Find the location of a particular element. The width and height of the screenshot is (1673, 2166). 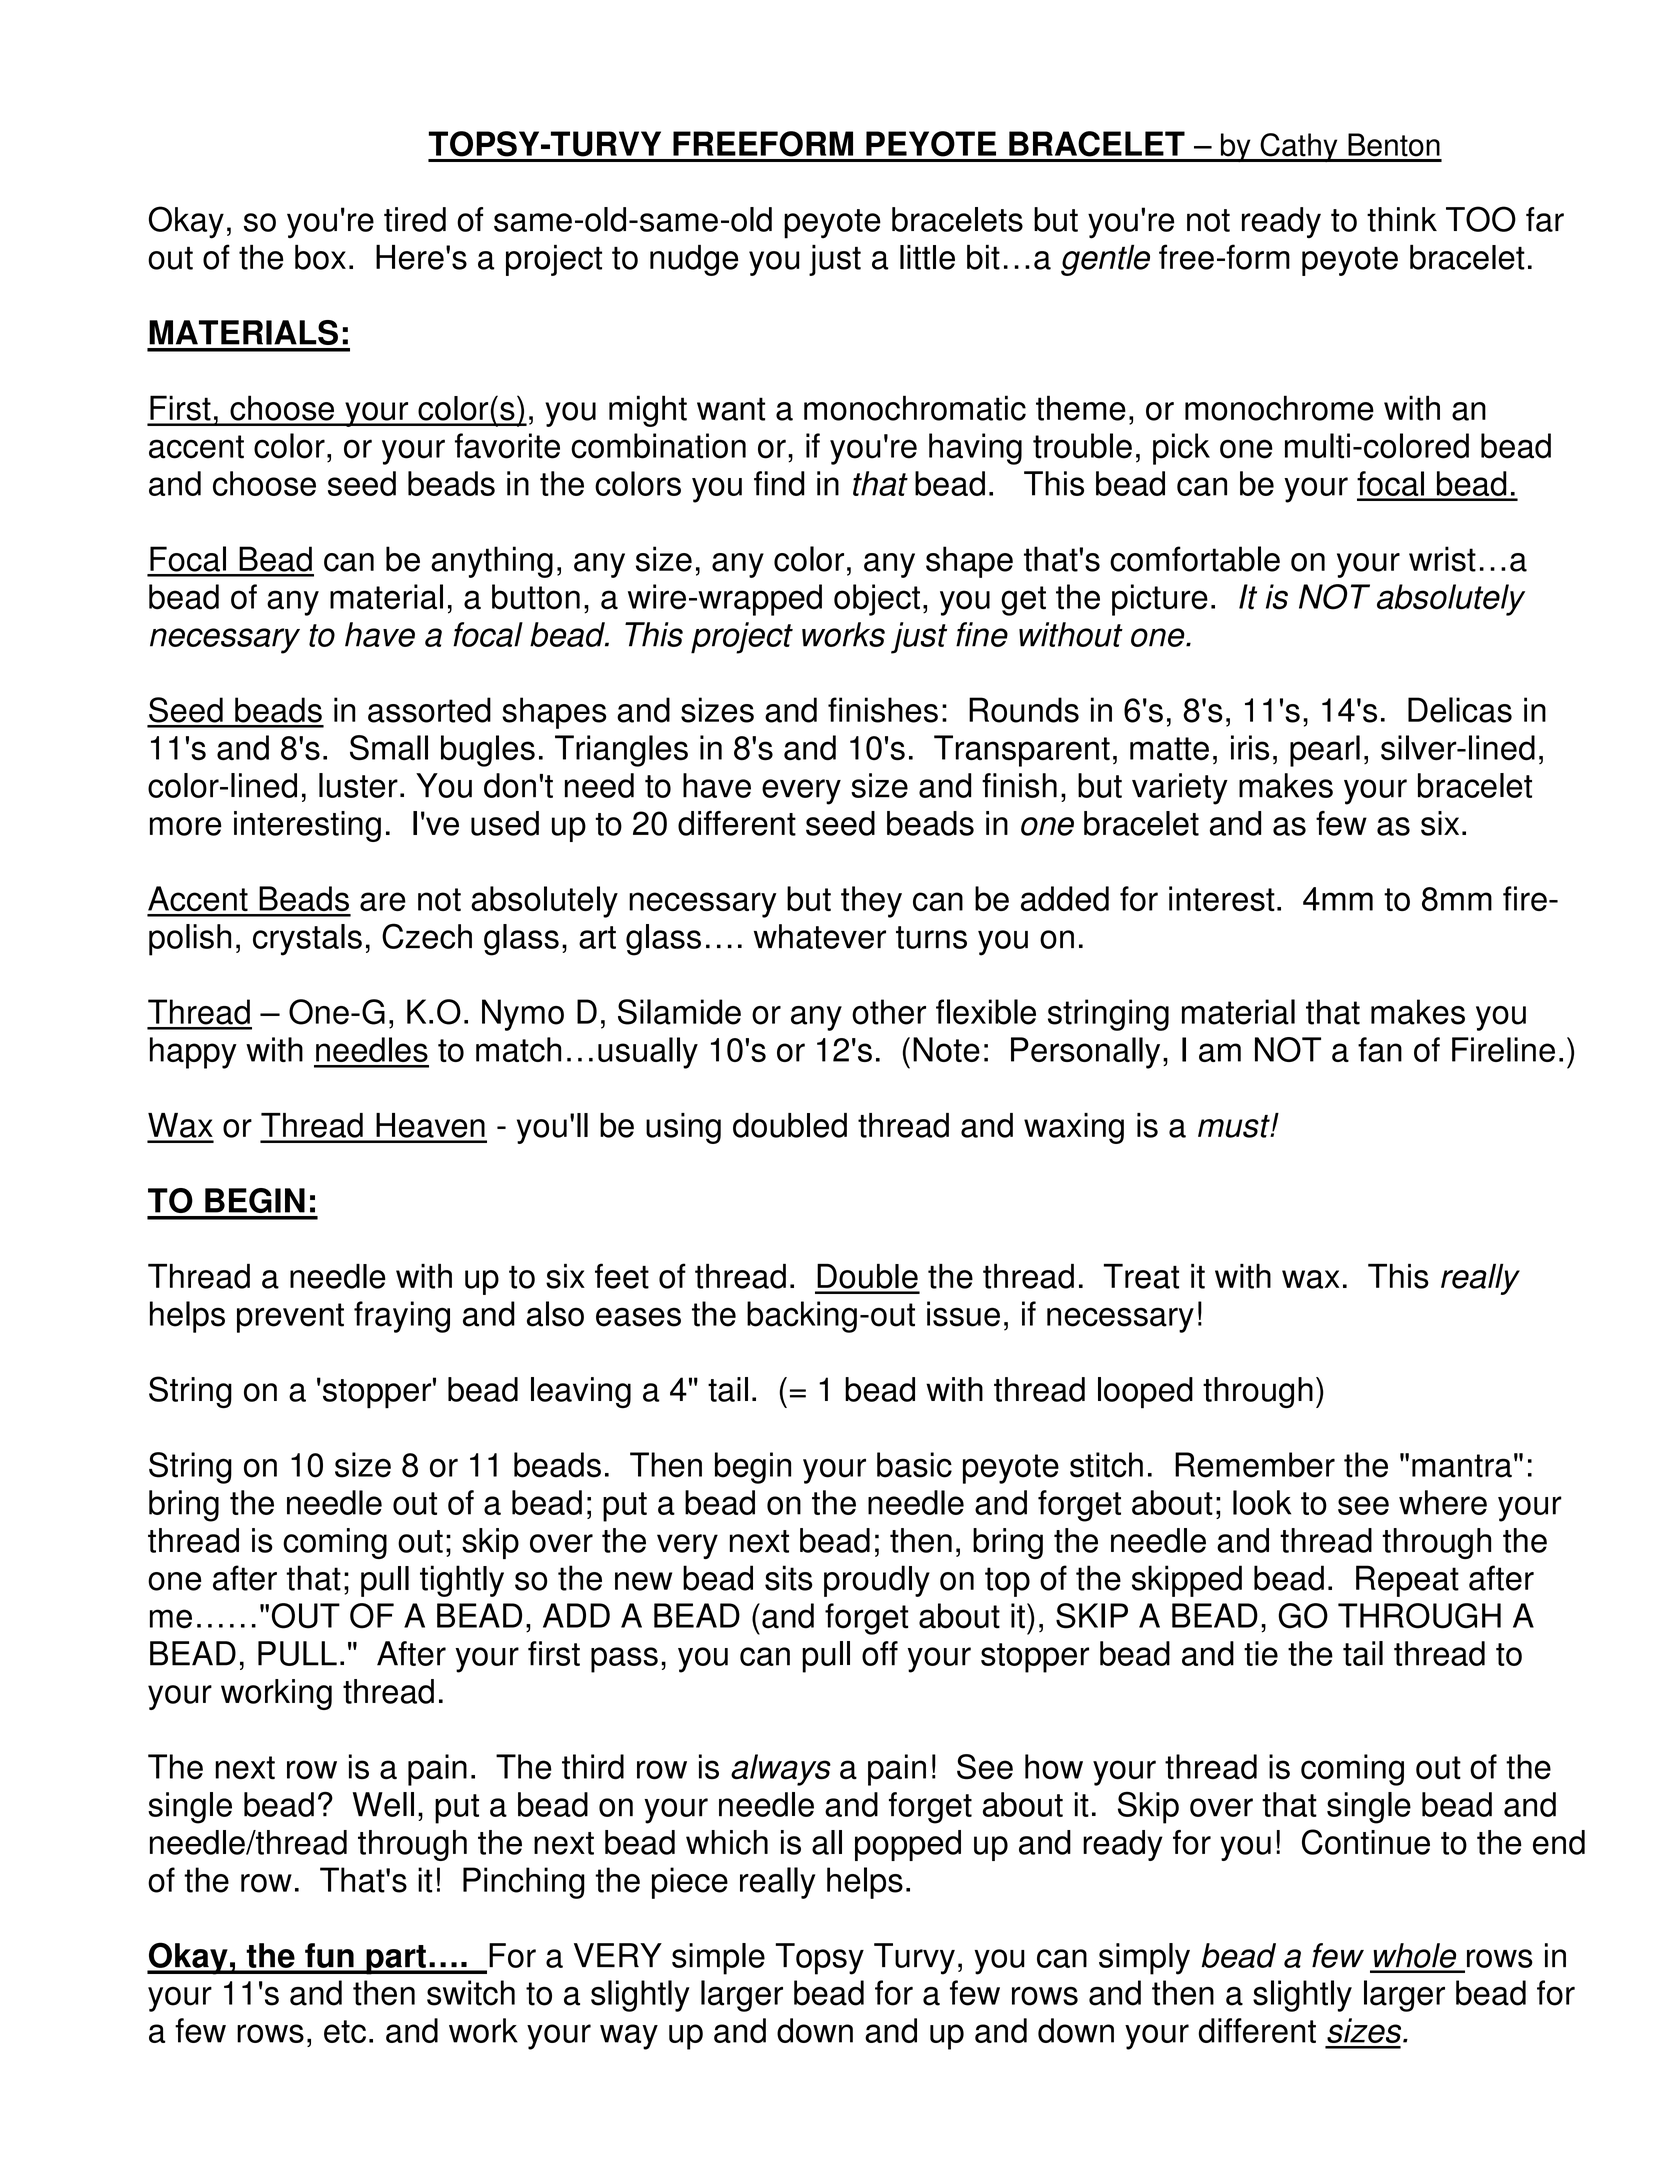

luster is located at coordinates (358, 785).
